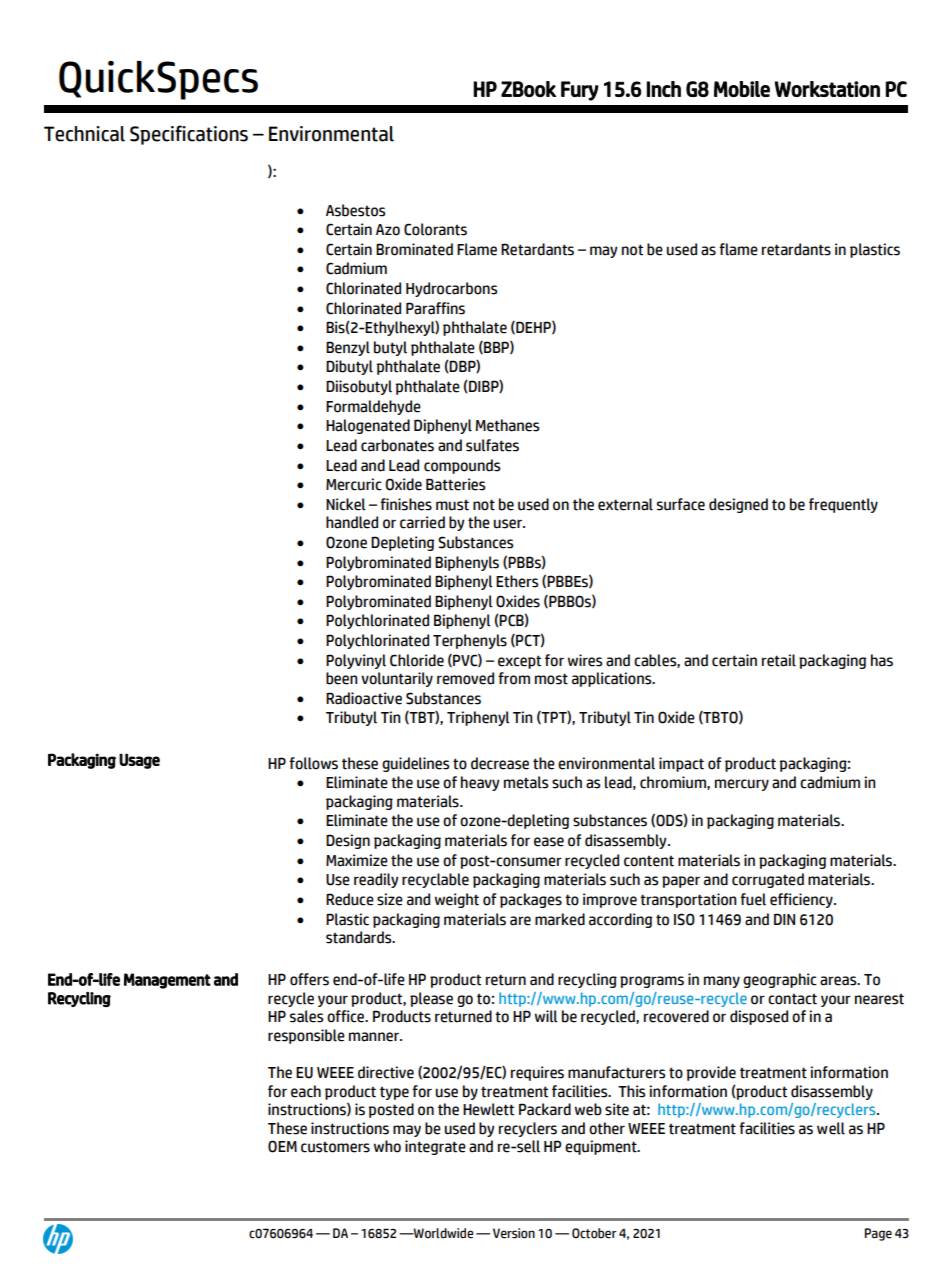 This screenshot has width=952, height=1270. Describe the element at coordinates (779, 660) in the screenshot. I see `retail` at that location.
